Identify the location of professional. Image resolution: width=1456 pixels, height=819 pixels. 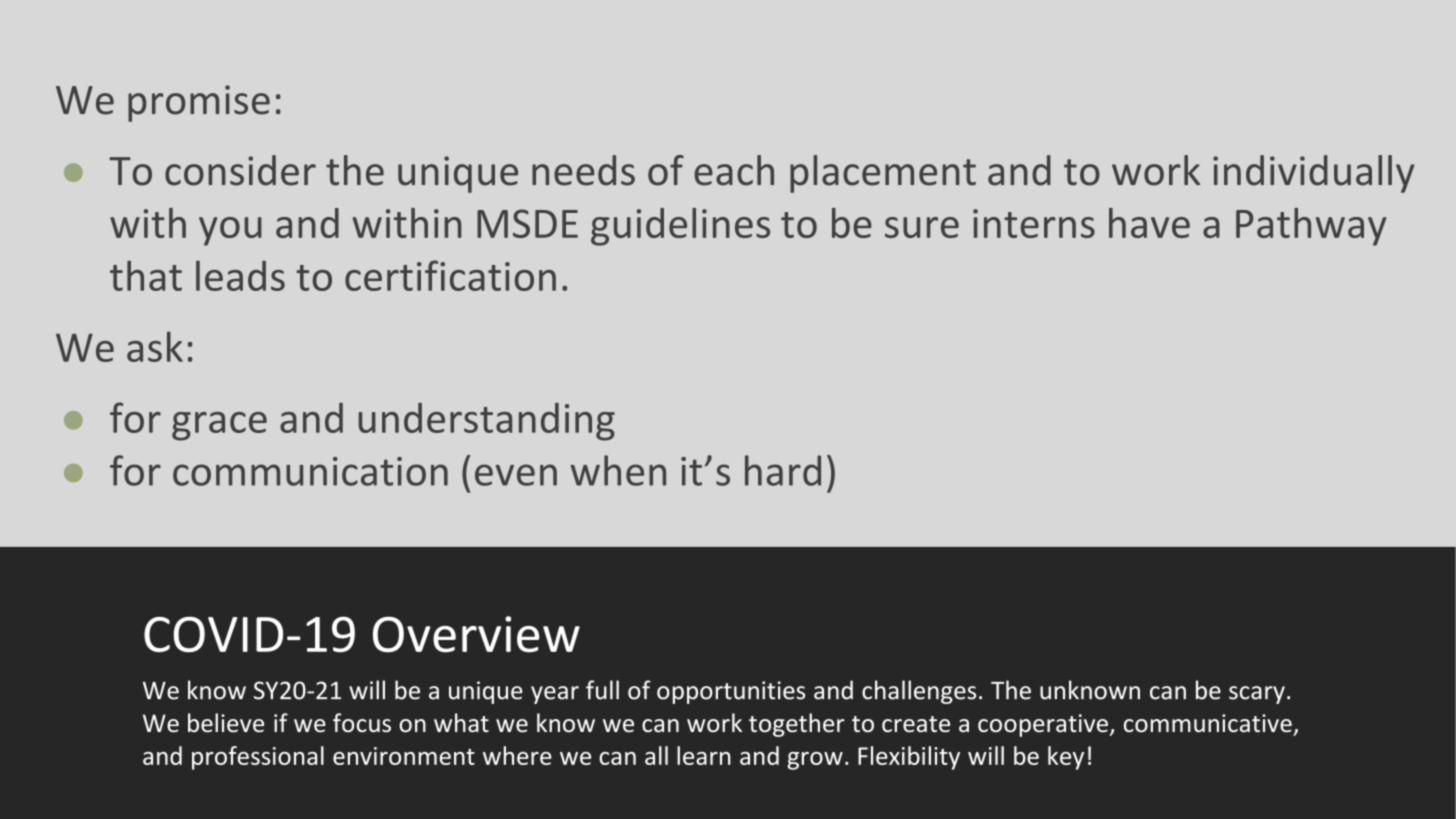
(258, 758).
